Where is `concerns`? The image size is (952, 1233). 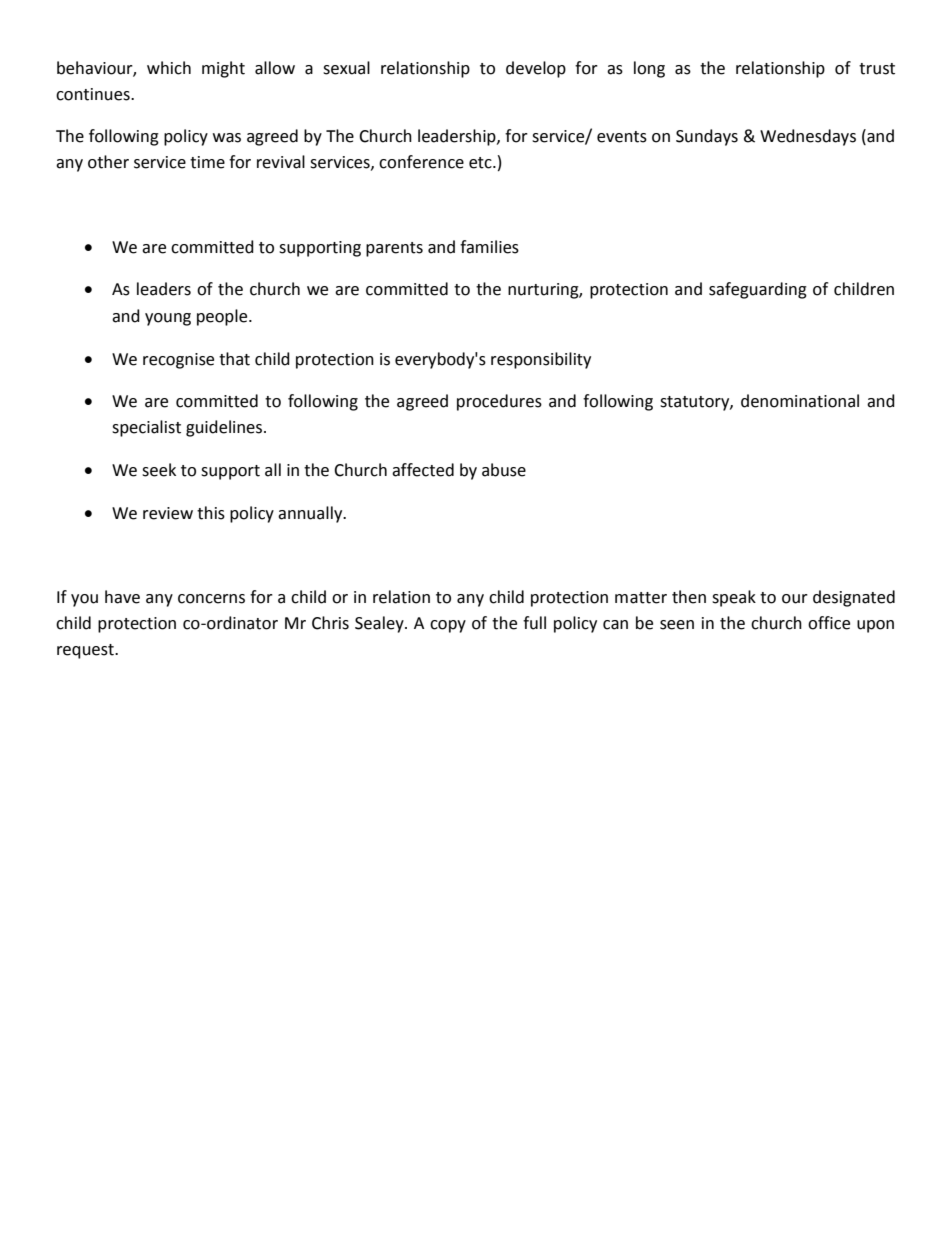 concerns is located at coordinates (211, 599).
